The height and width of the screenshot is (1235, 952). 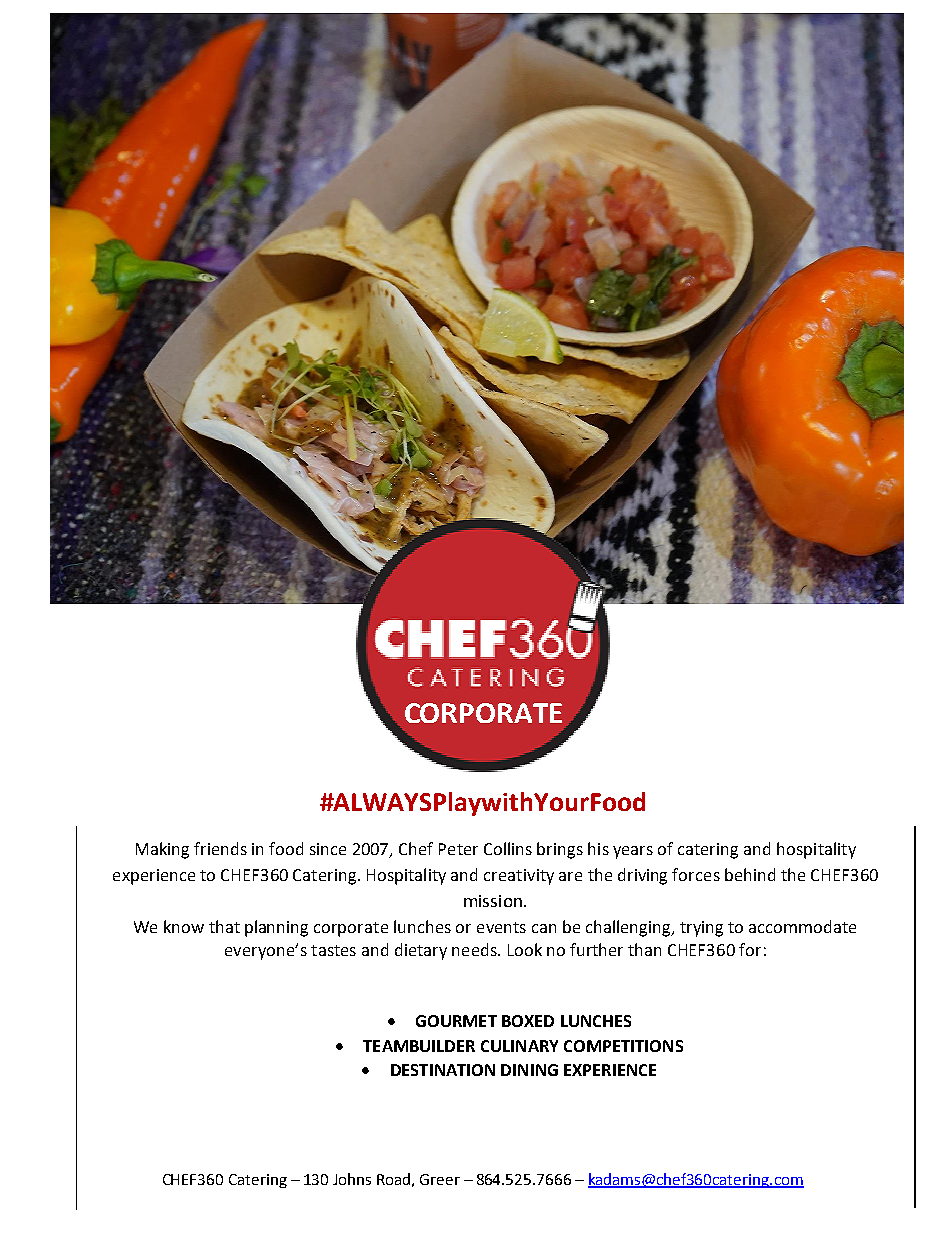 I want to click on friends, so click(x=220, y=848).
